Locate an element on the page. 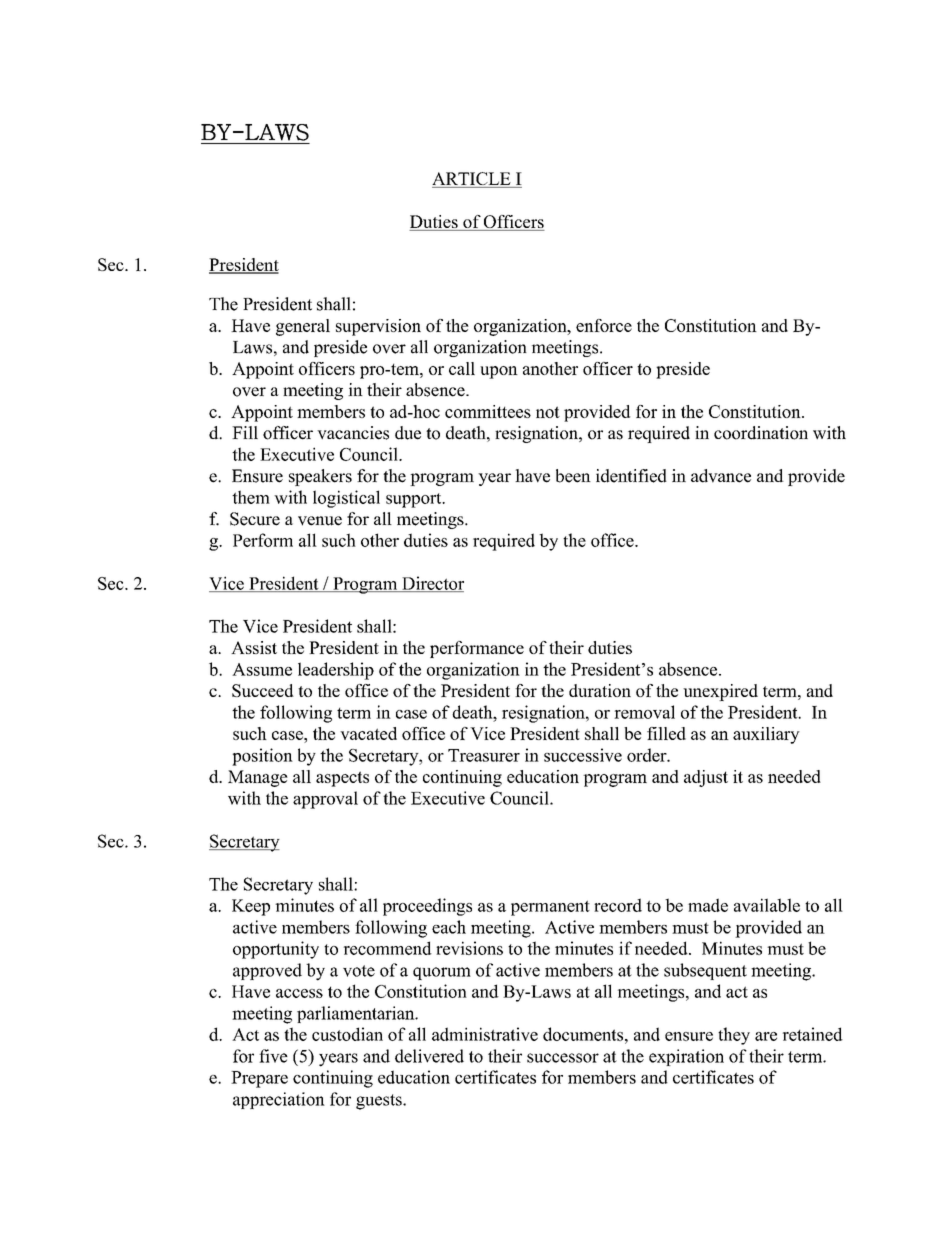 The height and width of the image is (1233, 952). advance is located at coordinates (721, 476).
